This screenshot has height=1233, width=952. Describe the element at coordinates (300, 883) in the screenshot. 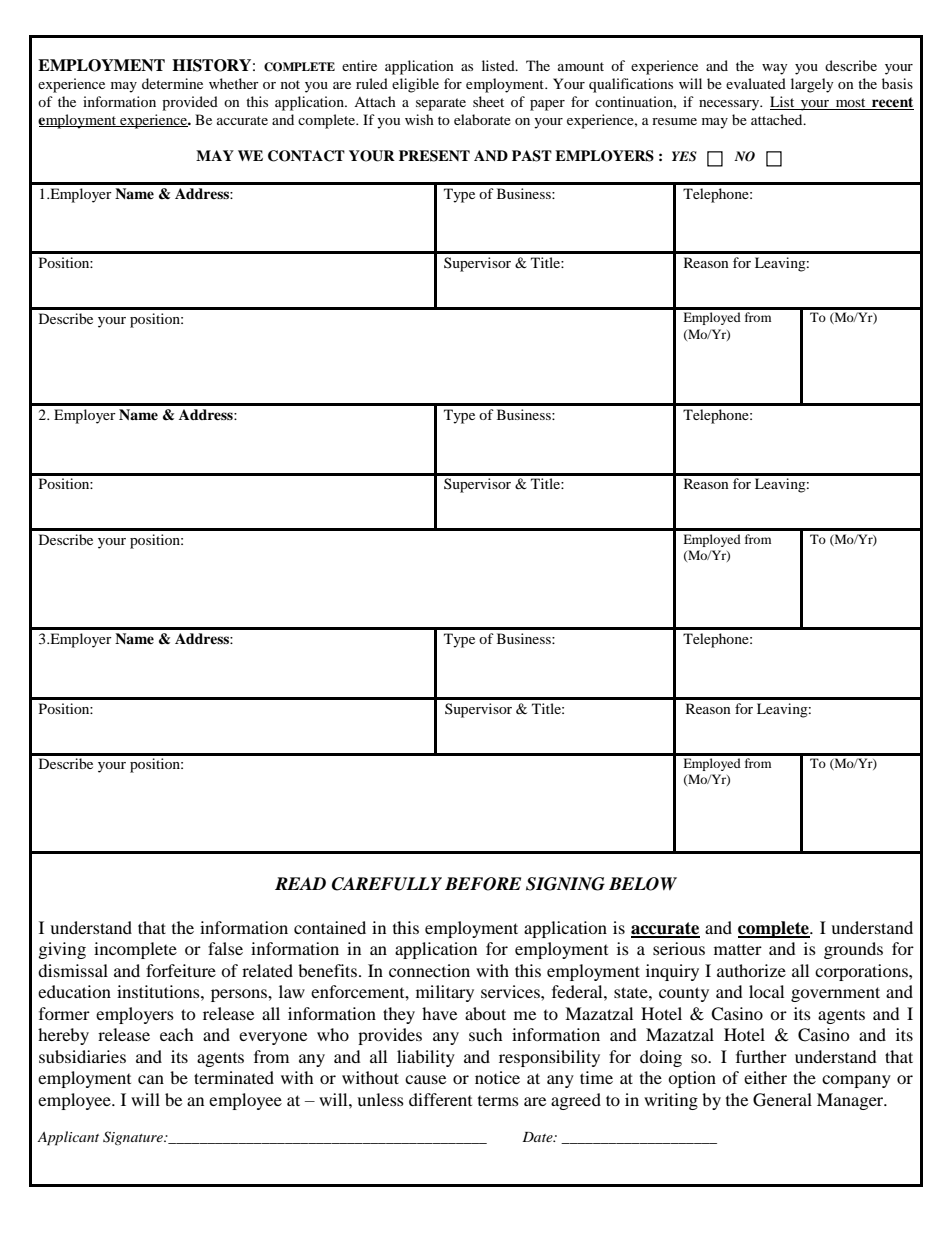

I see `READ` at that location.
